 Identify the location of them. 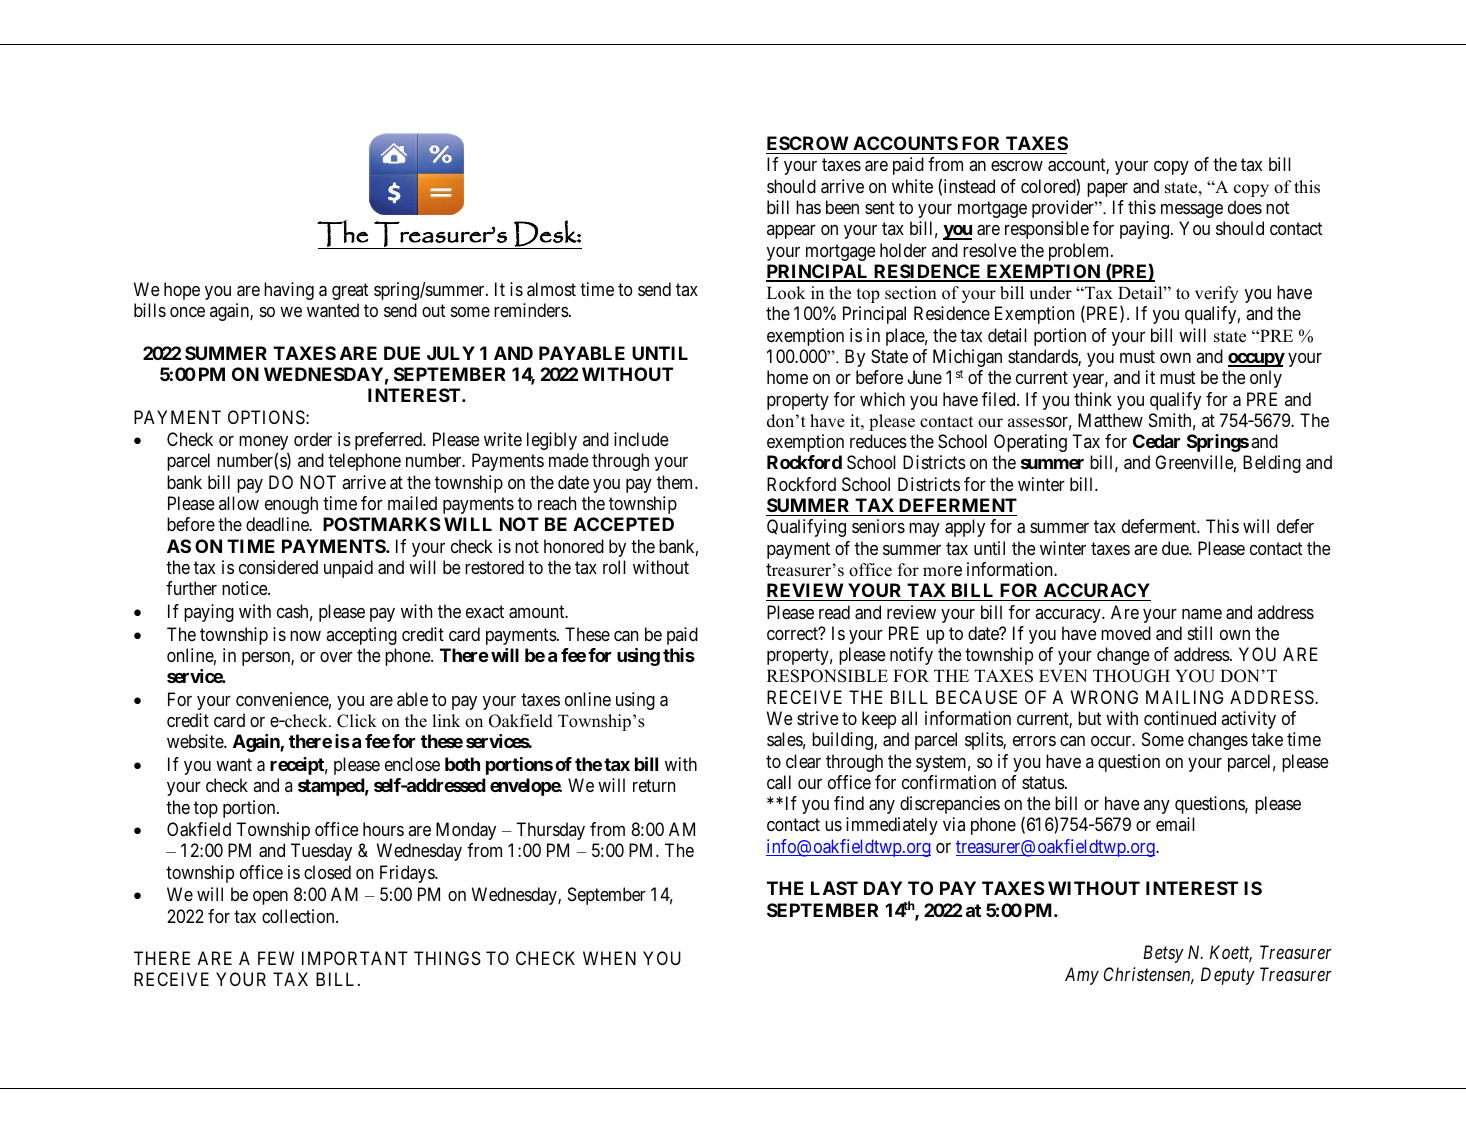
(676, 482).
